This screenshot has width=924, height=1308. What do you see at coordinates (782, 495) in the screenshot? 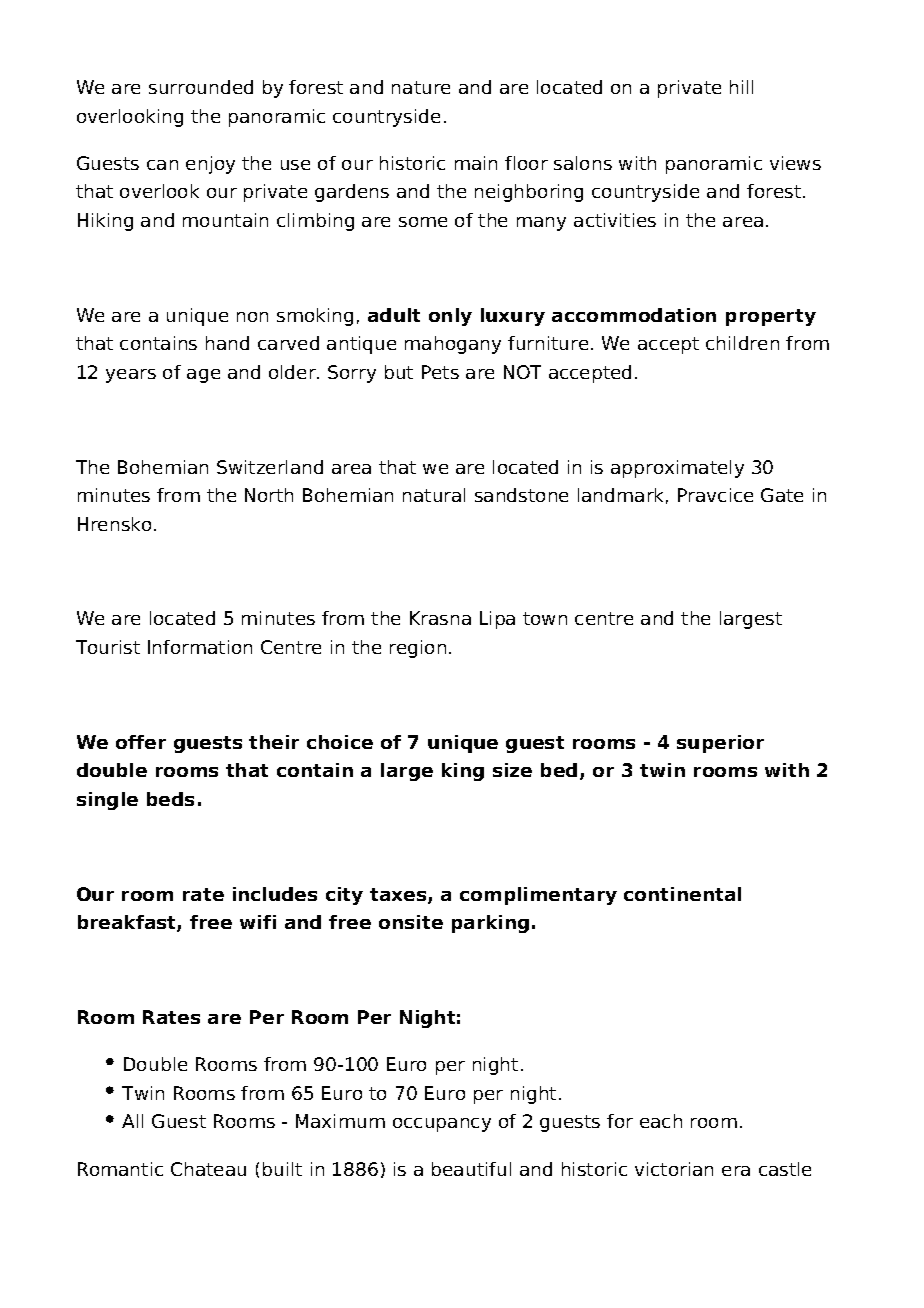
I see `Gate` at bounding box center [782, 495].
